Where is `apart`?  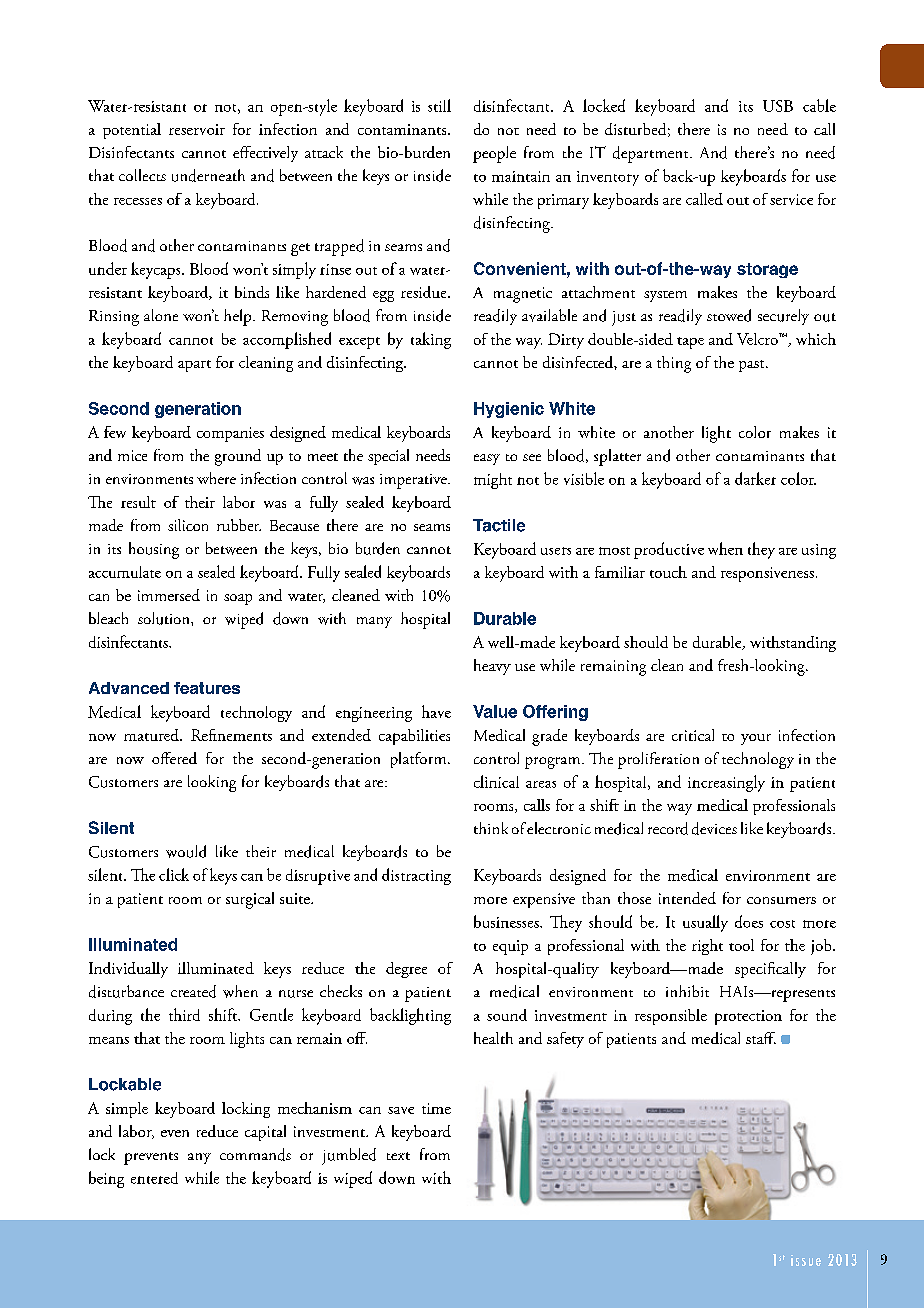 apart is located at coordinates (194, 366).
